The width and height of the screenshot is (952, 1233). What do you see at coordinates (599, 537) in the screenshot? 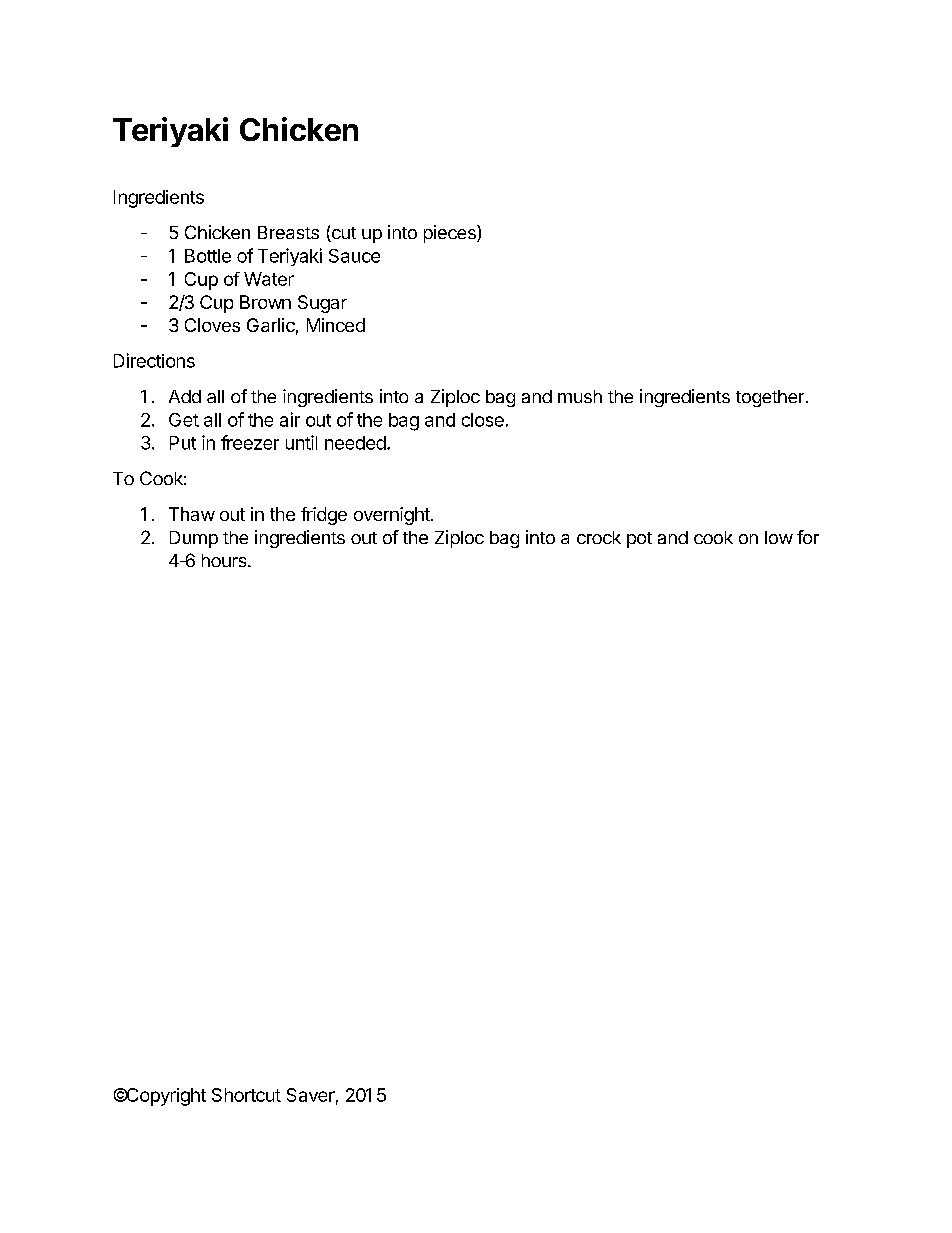
I see `crock` at bounding box center [599, 537].
